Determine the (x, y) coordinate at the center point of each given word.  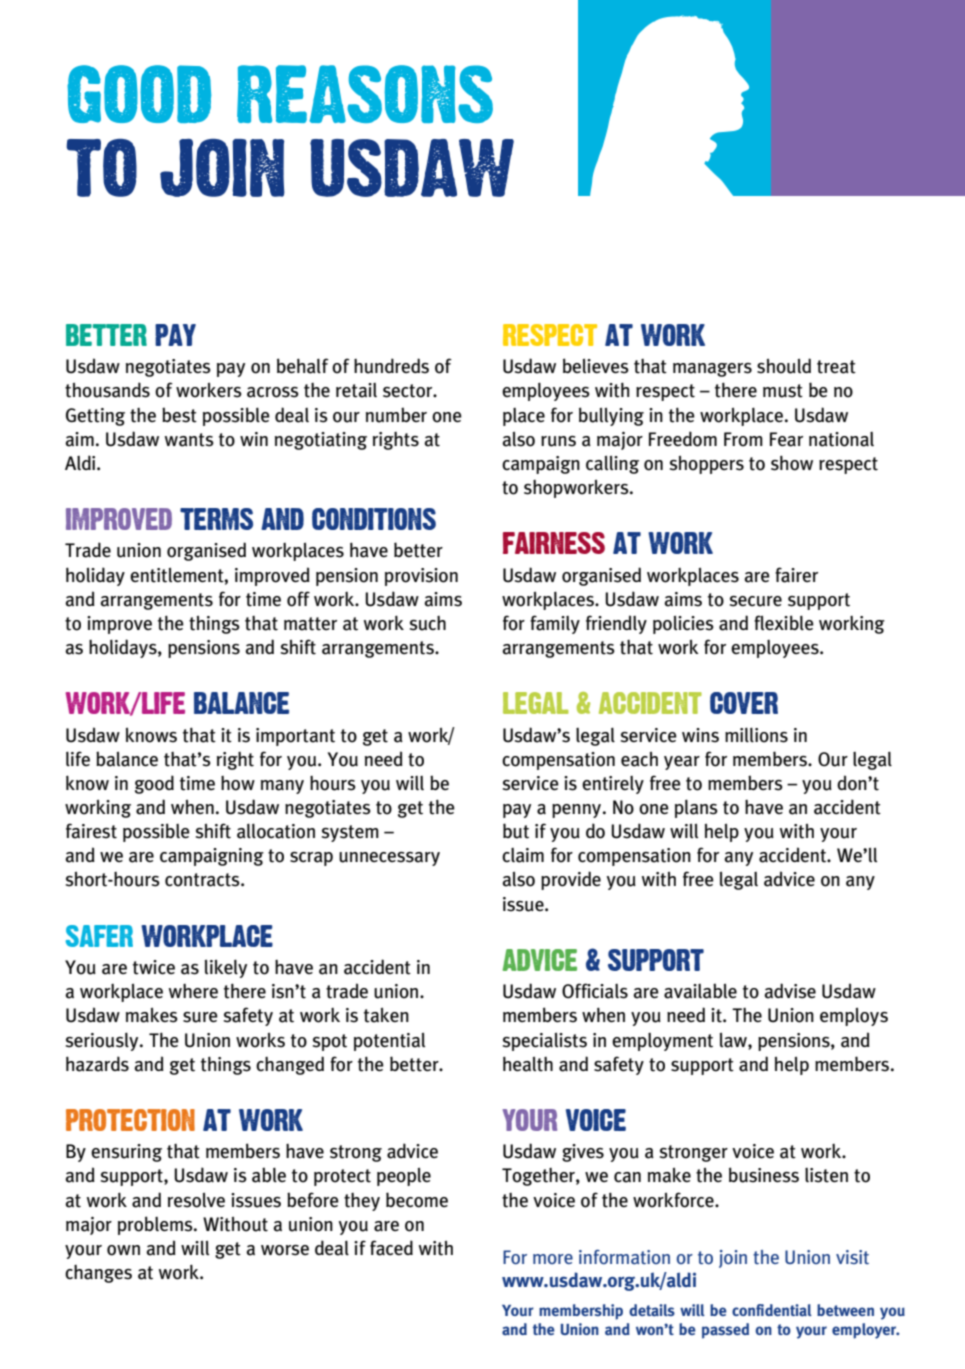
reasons (365, 94)
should (784, 366)
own (123, 1250)
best (179, 415)
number (396, 415)
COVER (744, 703)
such (428, 623)
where (193, 991)
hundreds (391, 366)
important (295, 737)
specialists (545, 1041)
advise (790, 991)
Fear (786, 439)
